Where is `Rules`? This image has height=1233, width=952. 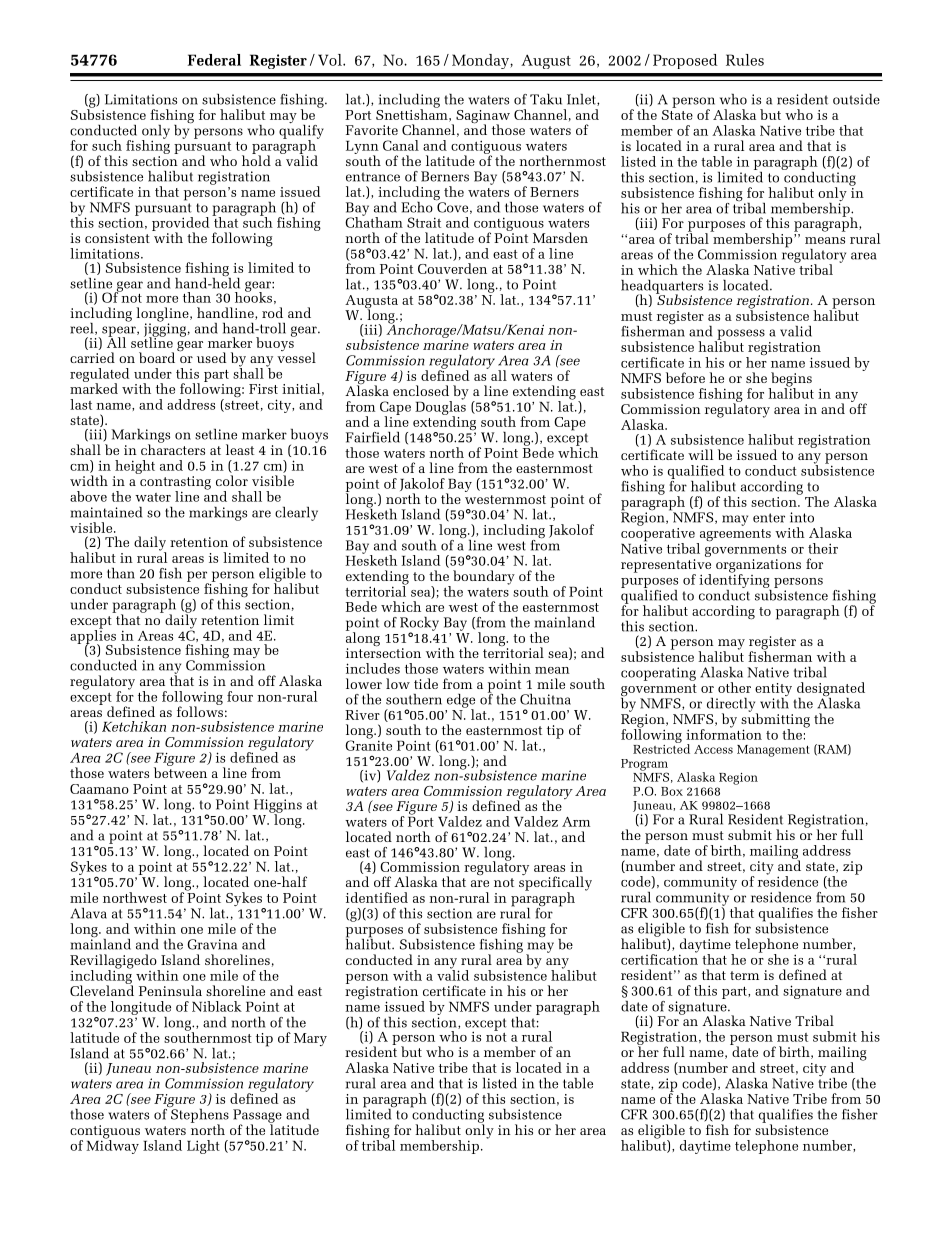
Rules is located at coordinates (745, 60).
